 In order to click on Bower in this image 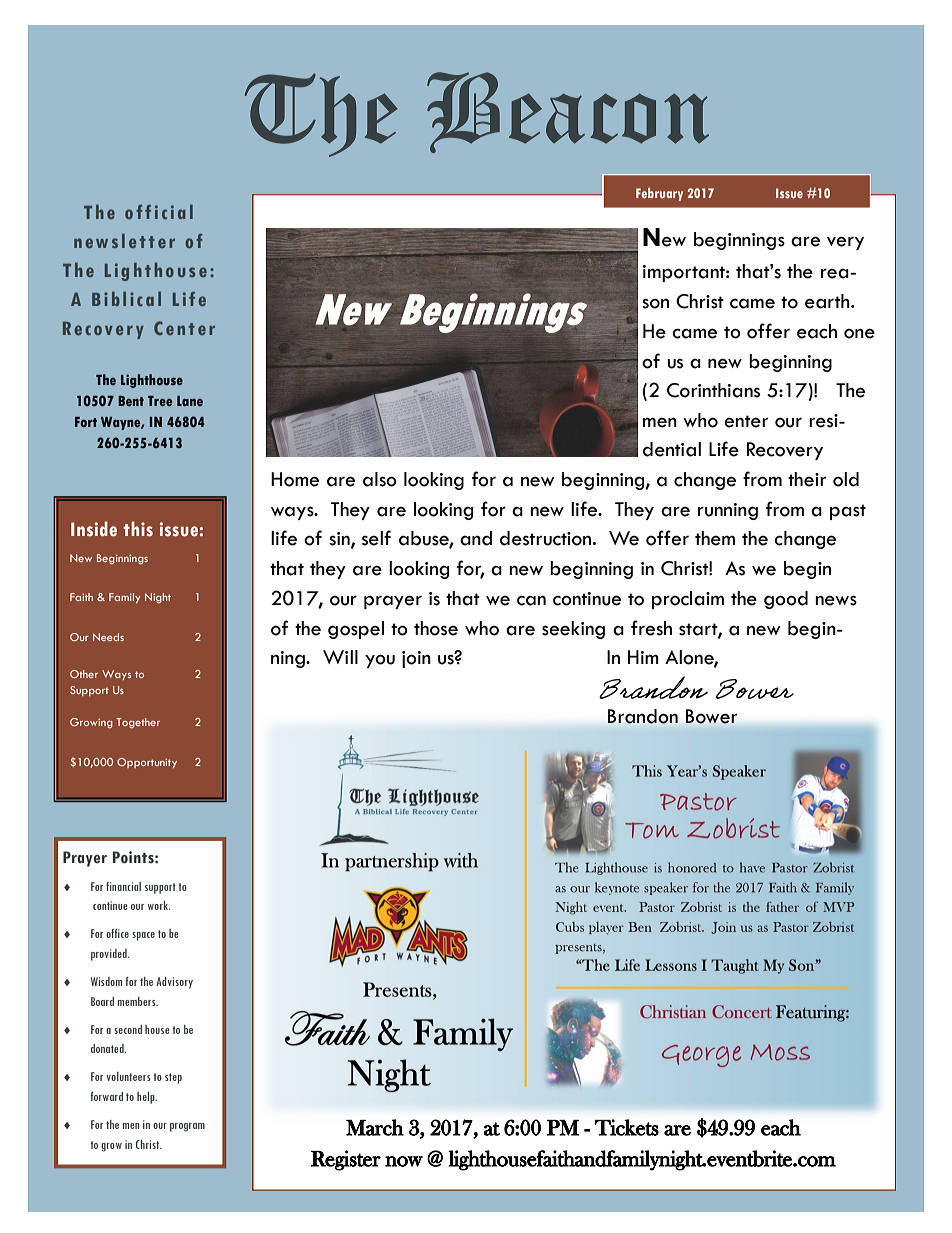, I will do `click(711, 716)`.
